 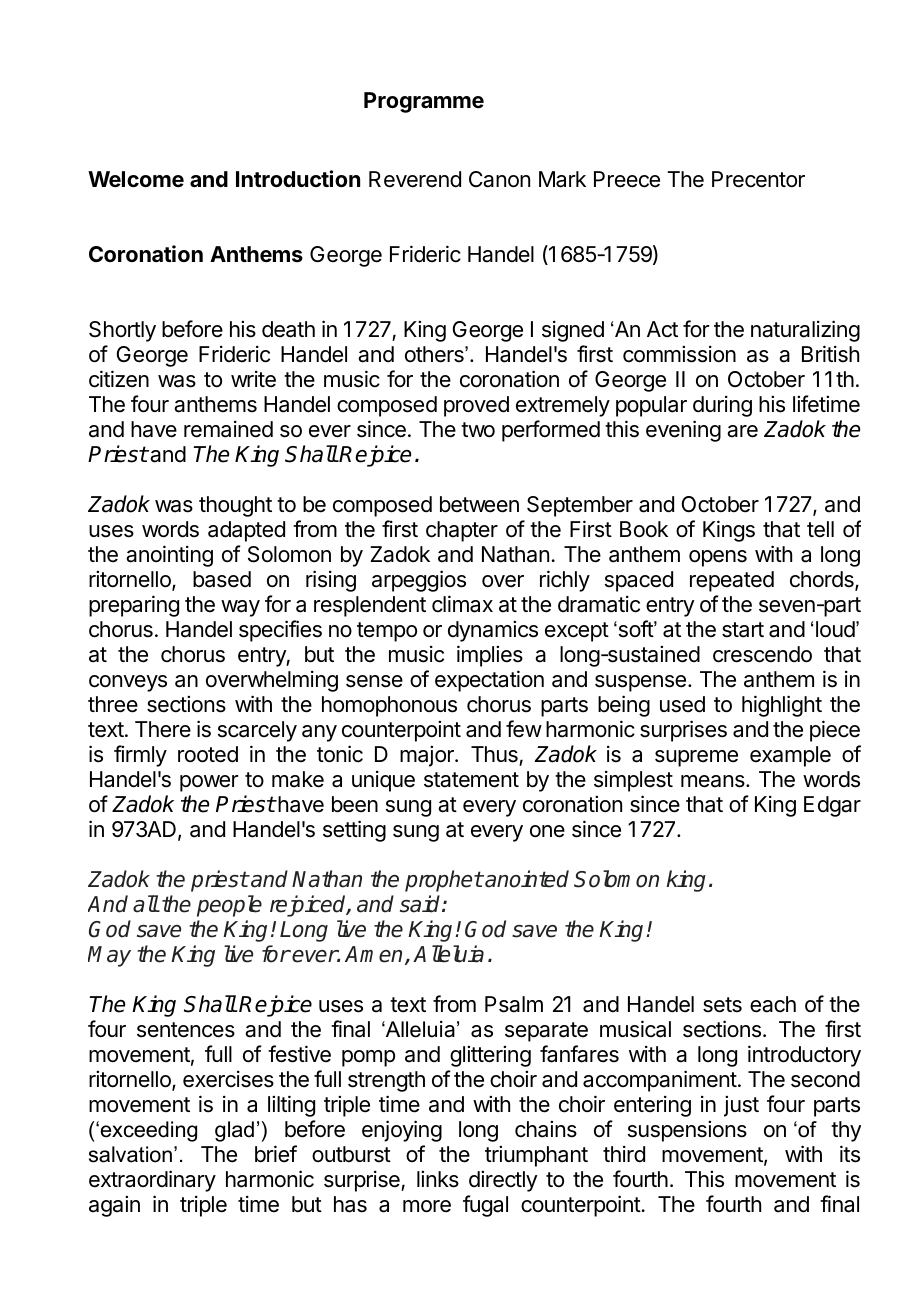 What do you see at coordinates (240, 608) in the screenshot?
I see `way` at bounding box center [240, 608].
